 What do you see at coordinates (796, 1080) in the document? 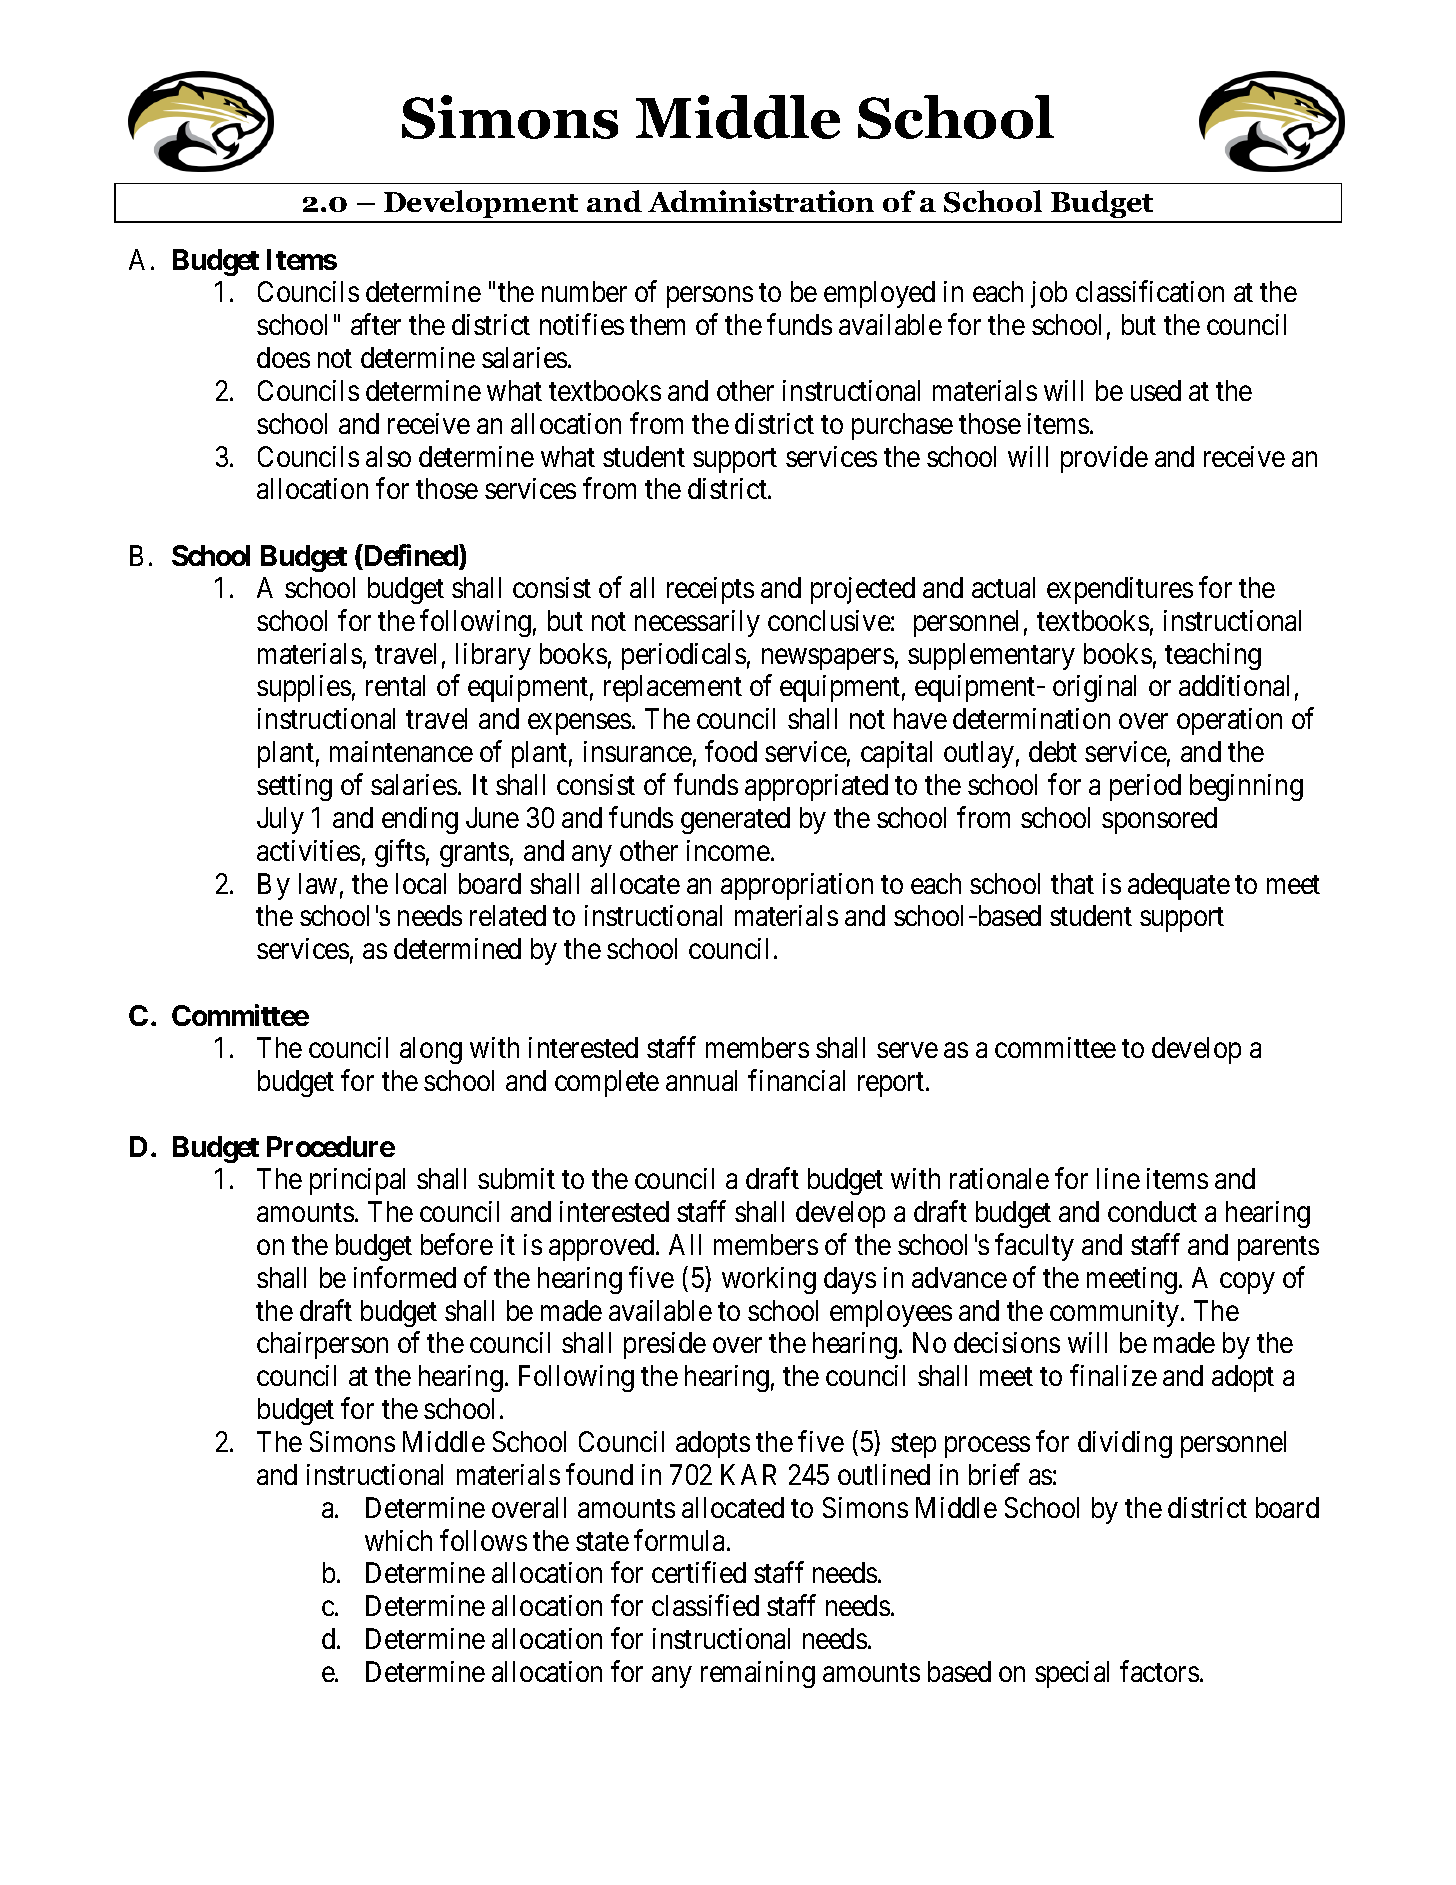
I see `financial` at bounding box center [796, 1080].
